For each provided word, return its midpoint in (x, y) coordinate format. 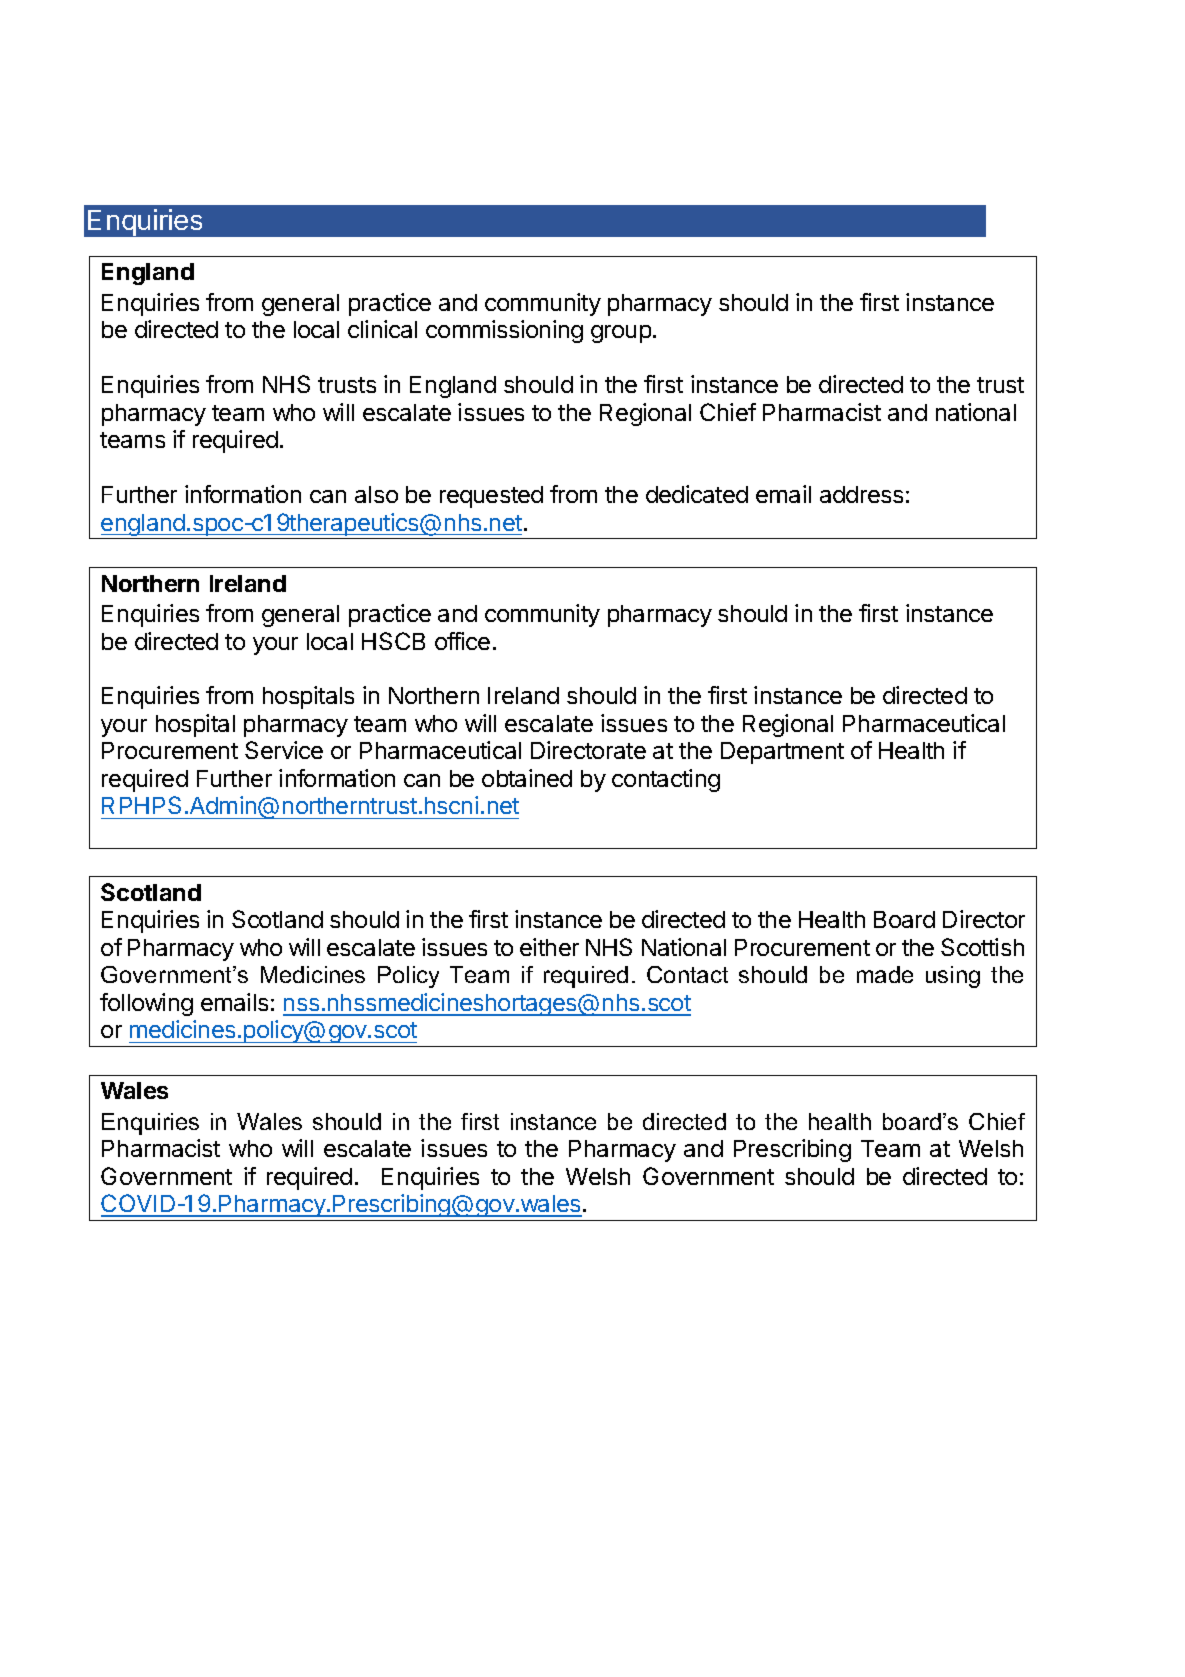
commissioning (504, 331)
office (462, 641)
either (549, 947)
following (146, 1004)
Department (782, 753)
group (621, 334)
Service (284, 750)
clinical (382, 329)
